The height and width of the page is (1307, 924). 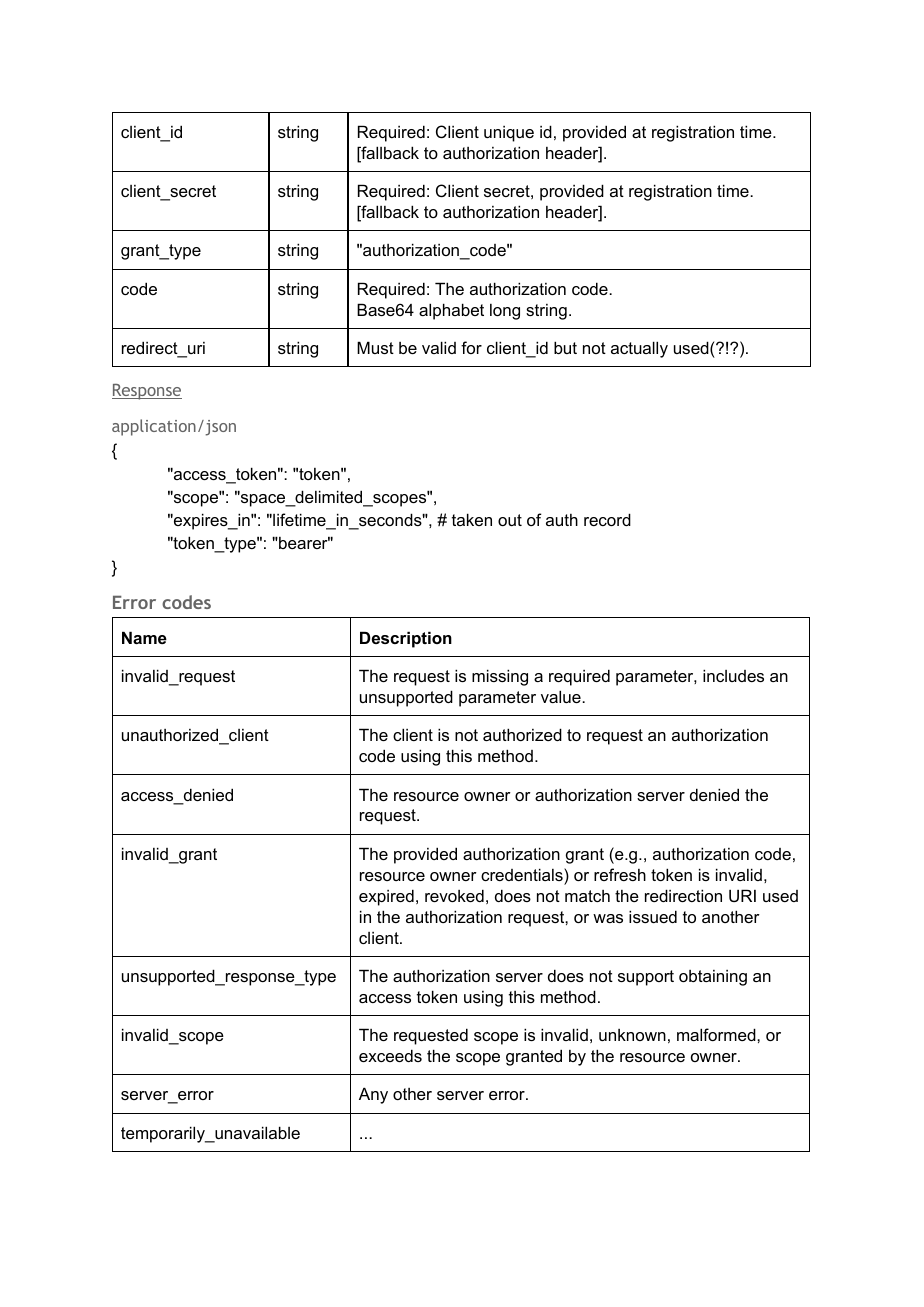 What do you see at coordinates (373, 1095) in the page?
I see `Any` at bounding box center [373, 1095].
